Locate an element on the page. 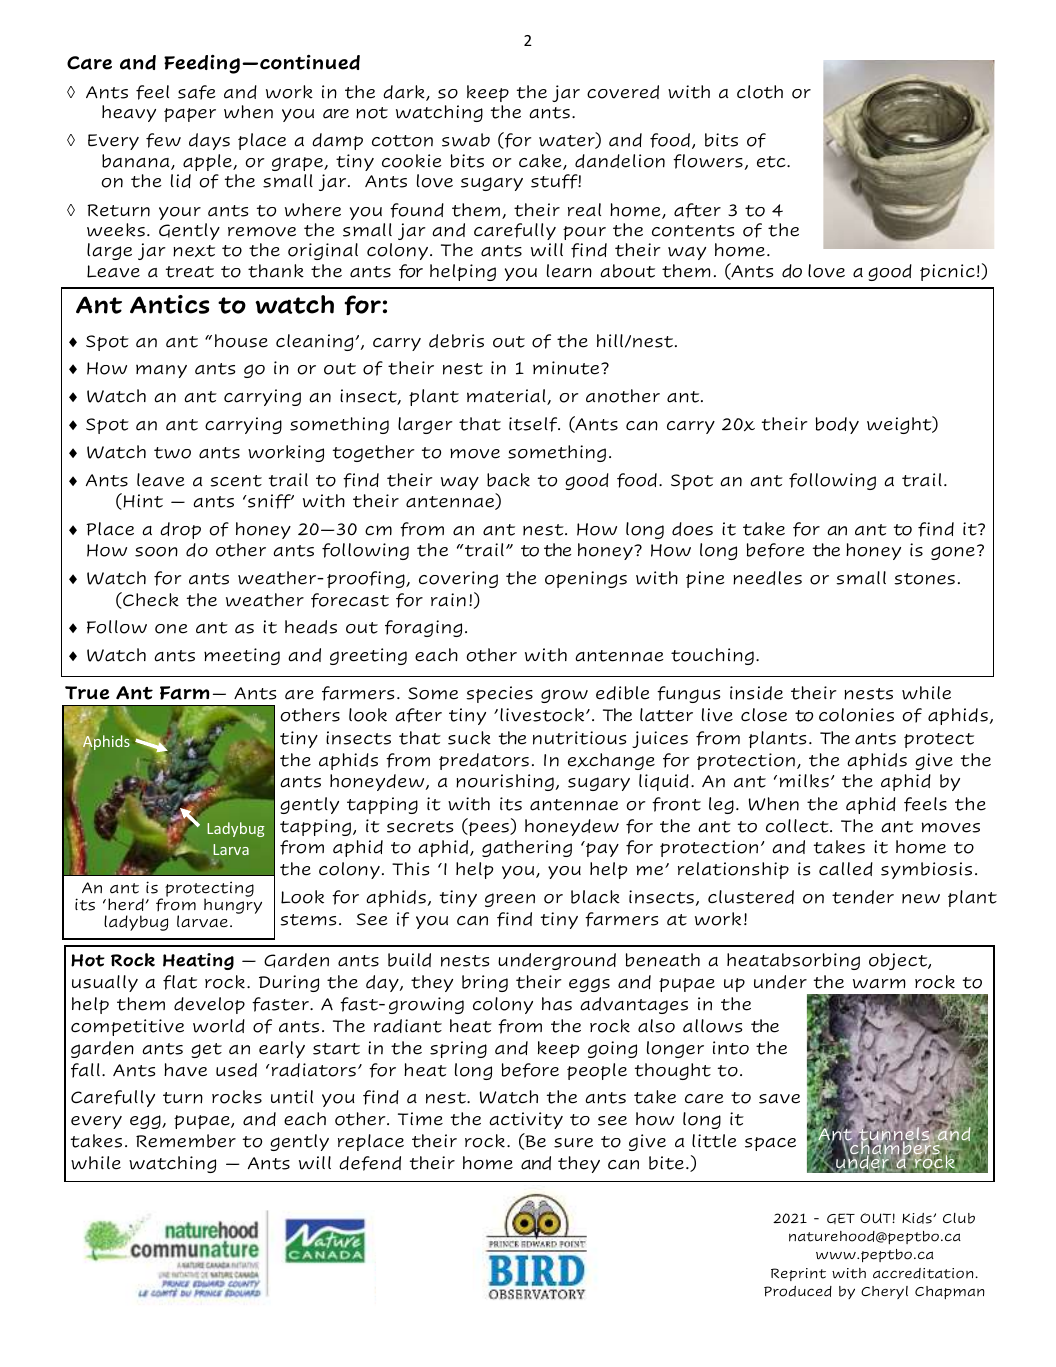 Image resolution: width=1056 pixels, height=1367 pixels. back is located at coordinates (508, 480).
